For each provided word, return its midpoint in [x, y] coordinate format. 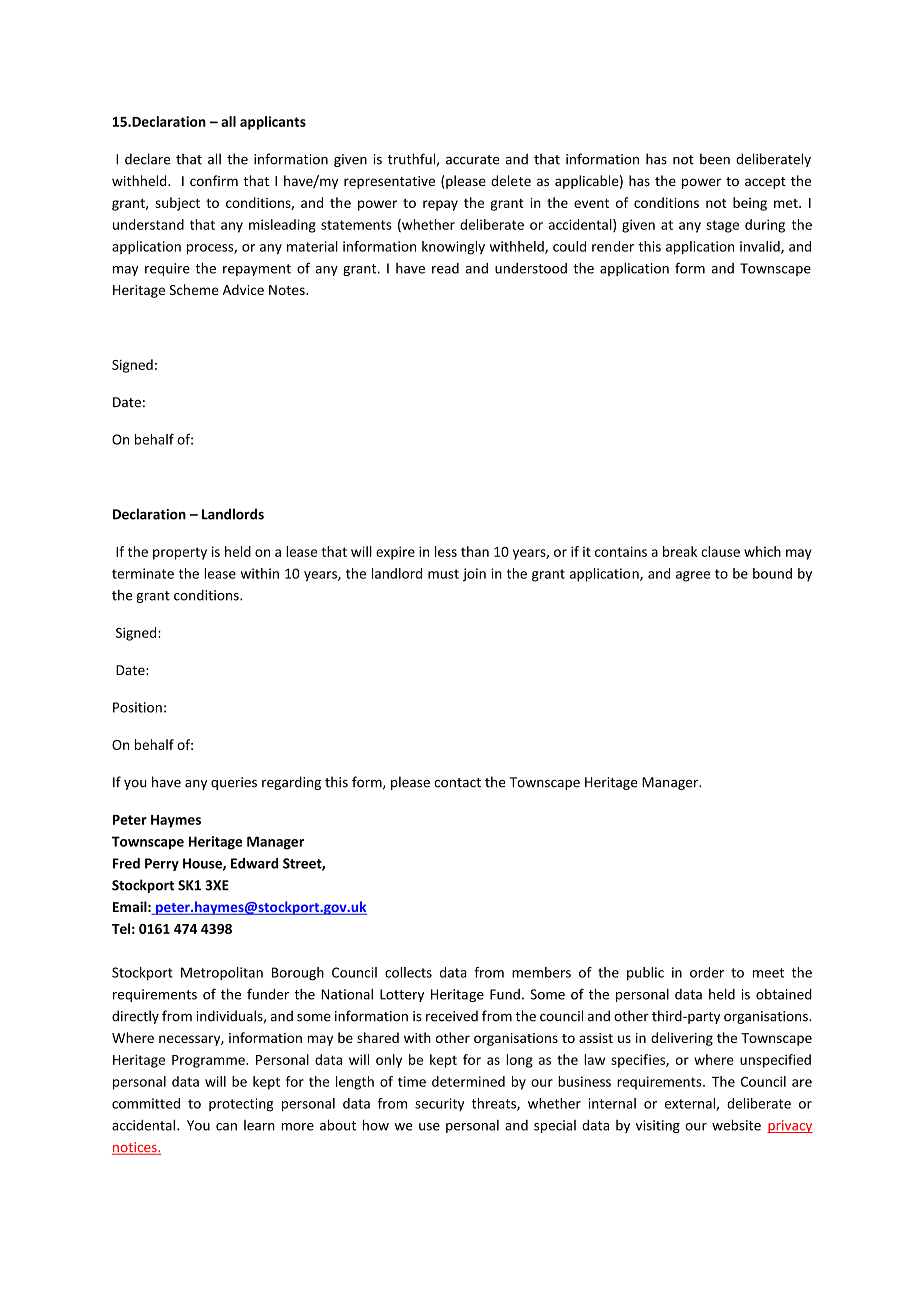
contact [457, 783]
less [446, 551]
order [707, 972]
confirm [214, 180]
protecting [241, 1105]
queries [234, 783]
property [180, 553]
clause [720, 551]
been [715, 159]
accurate [472, 160]
